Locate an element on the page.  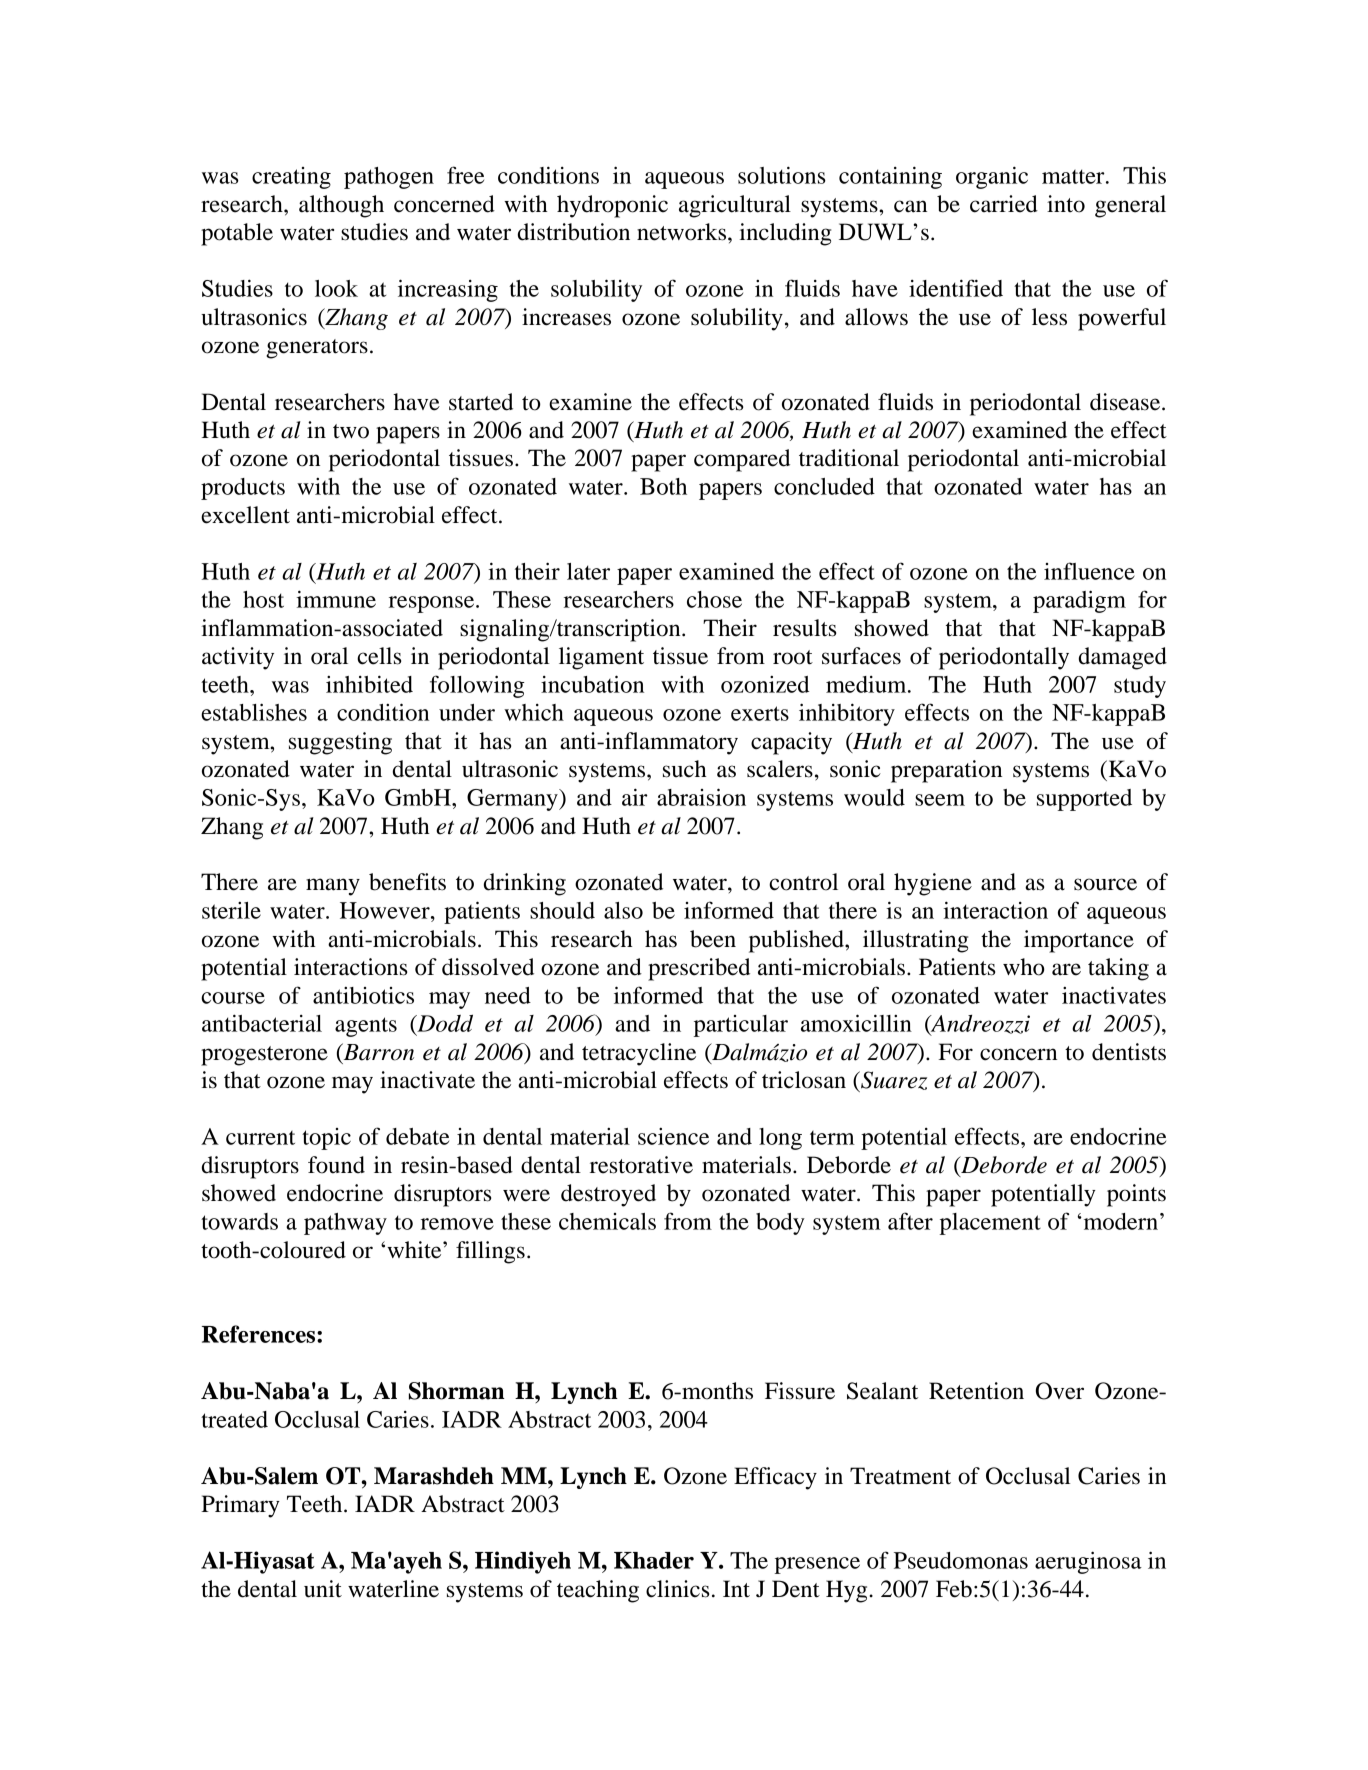
agents is located at coordinates (366, 1027).
